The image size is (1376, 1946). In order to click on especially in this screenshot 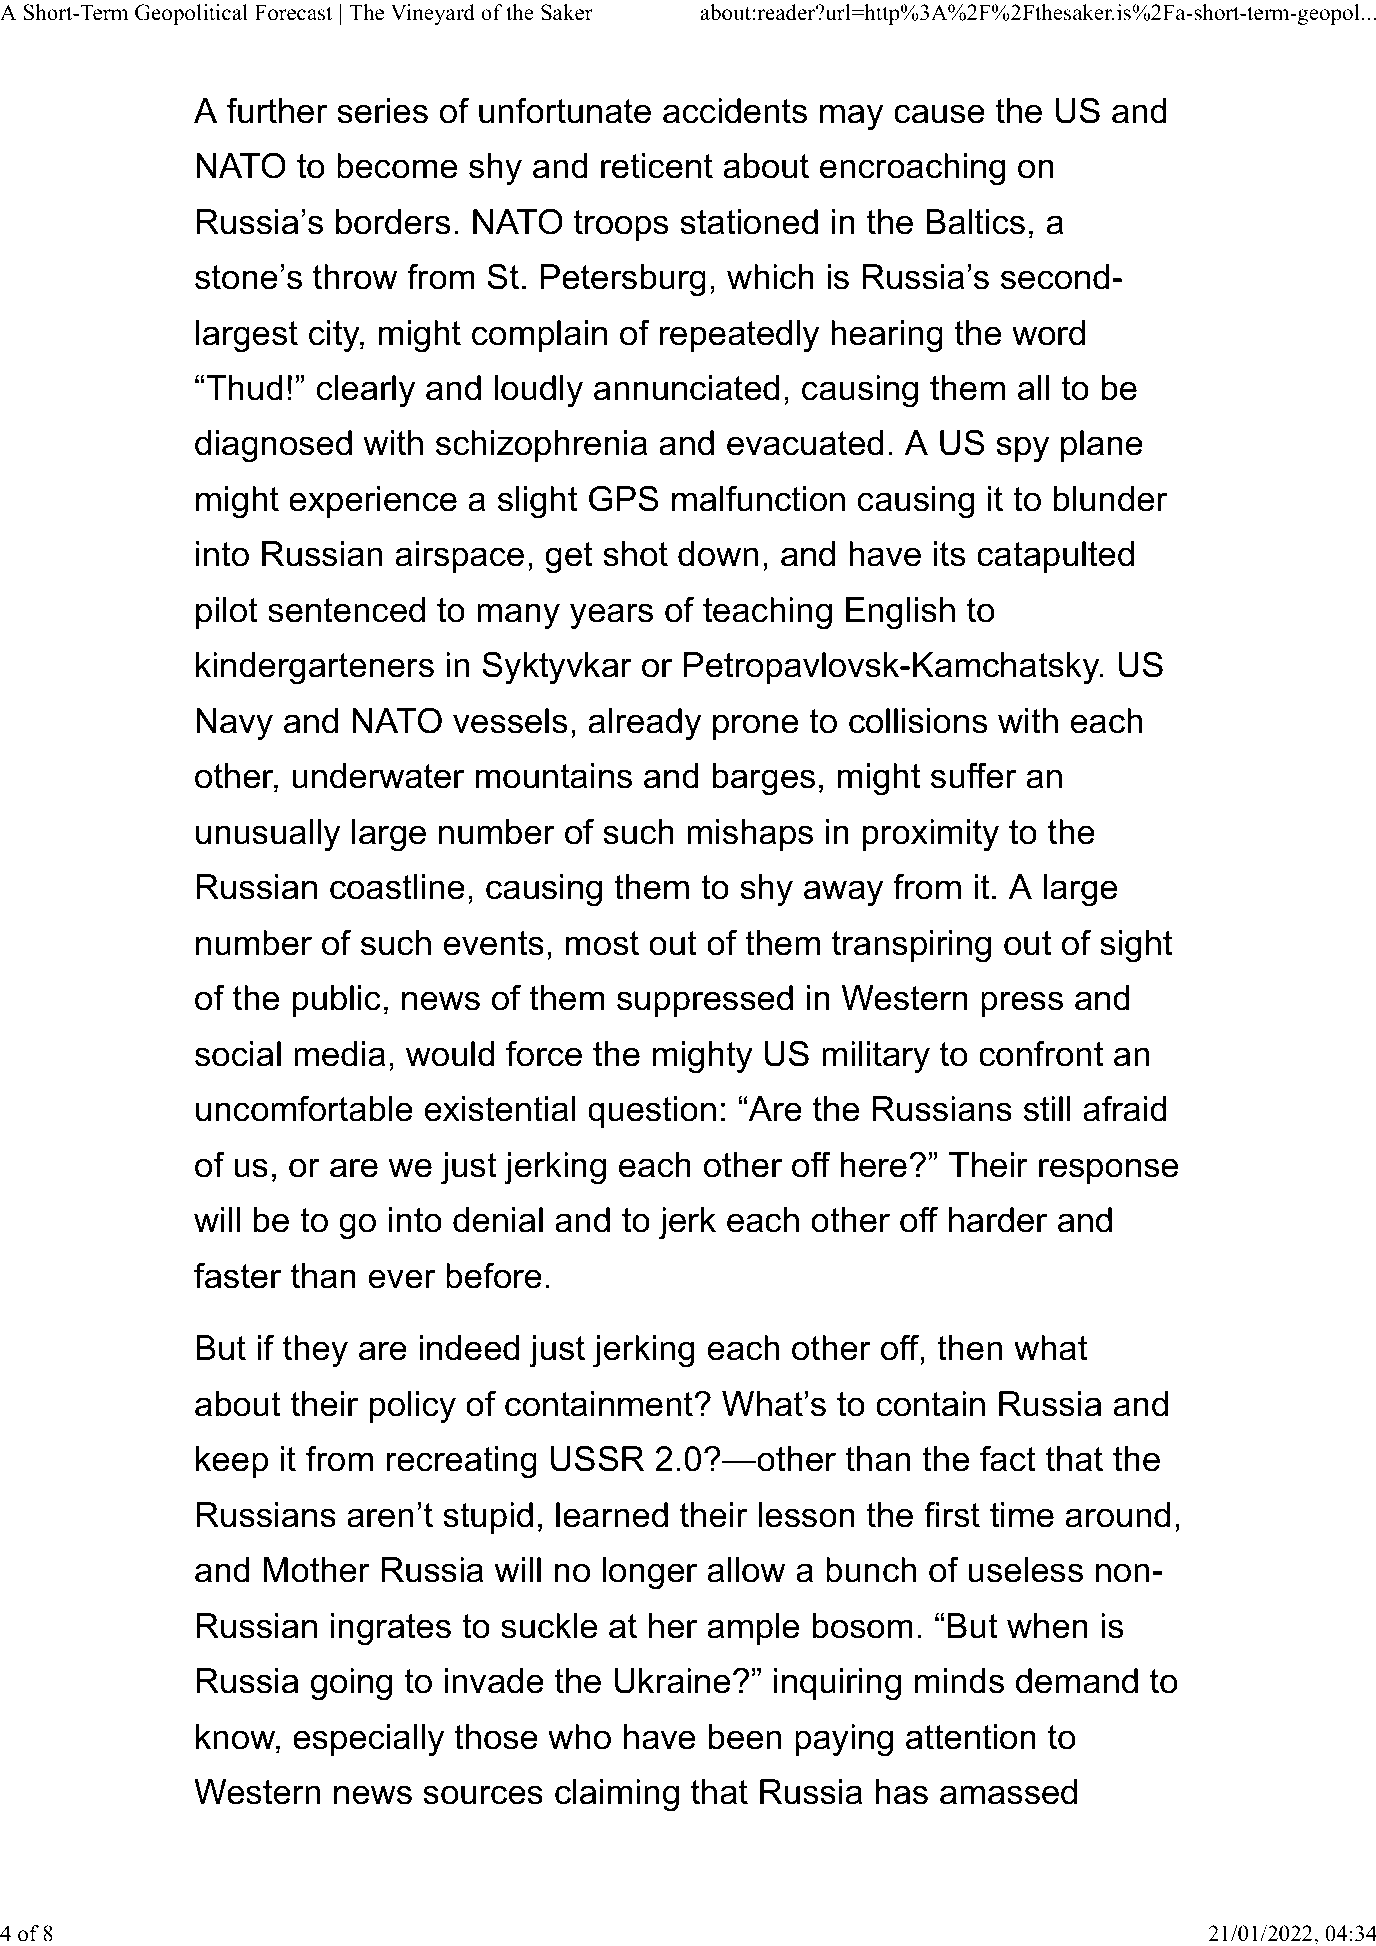, I will do `click(368, 1740)`.
